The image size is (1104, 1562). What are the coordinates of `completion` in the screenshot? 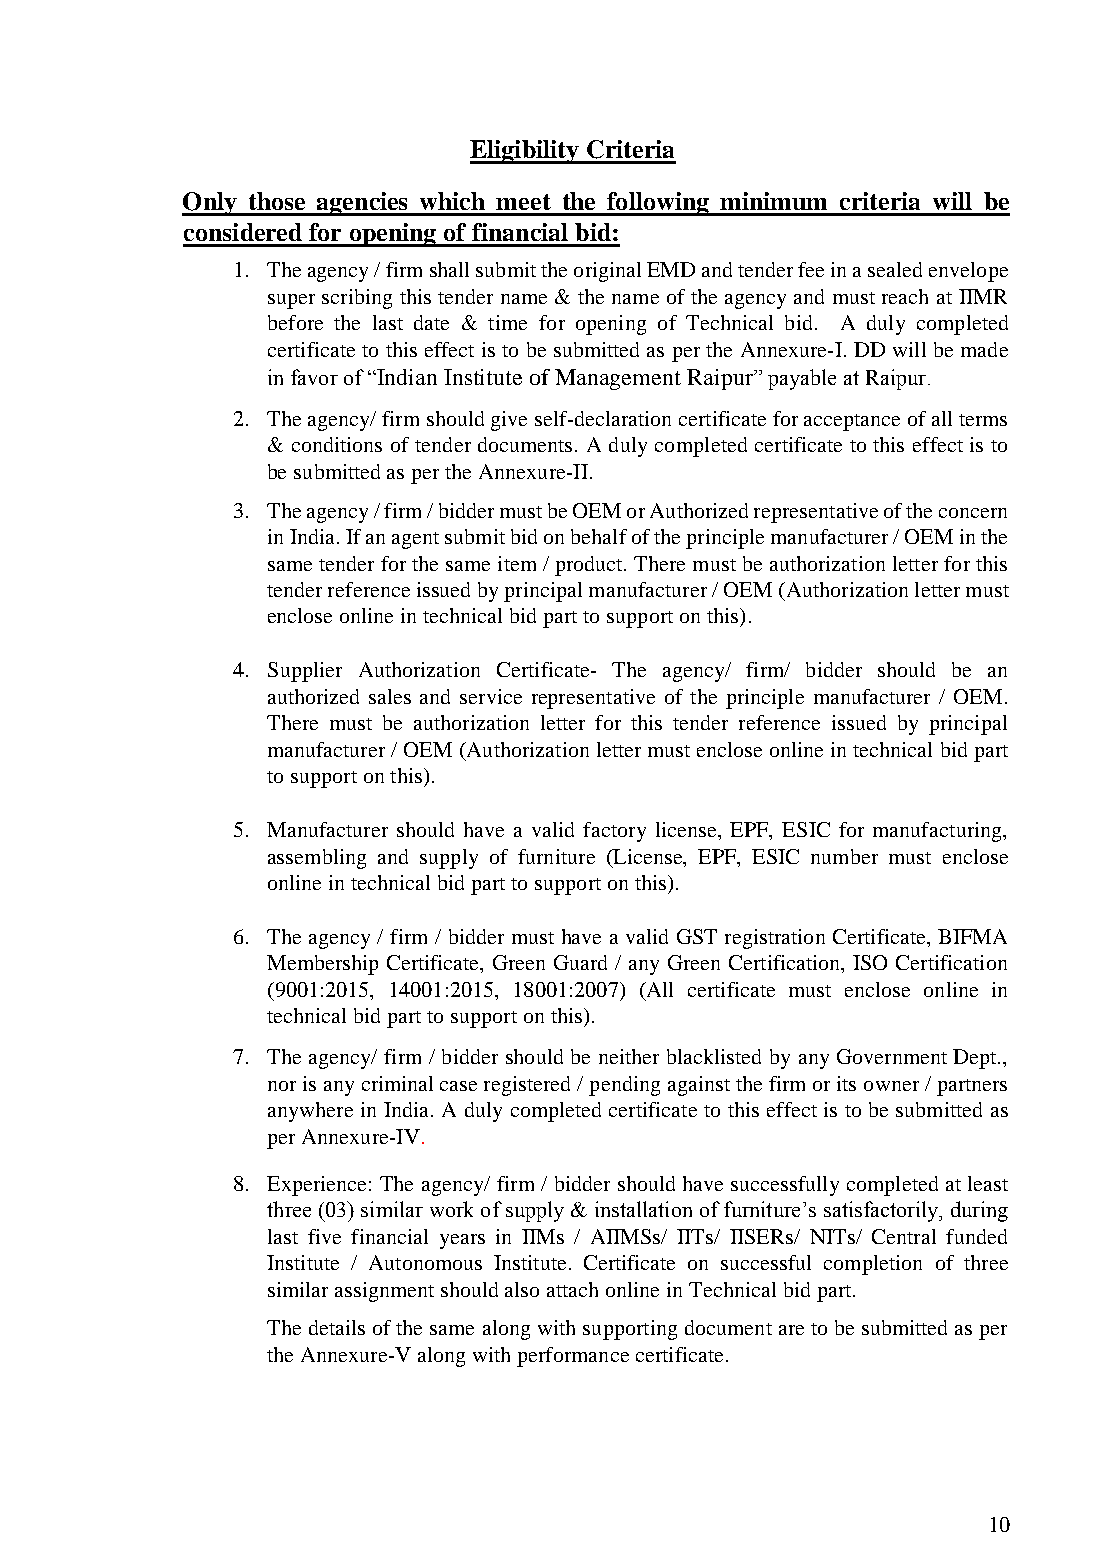 It's located at (873, 1265).
